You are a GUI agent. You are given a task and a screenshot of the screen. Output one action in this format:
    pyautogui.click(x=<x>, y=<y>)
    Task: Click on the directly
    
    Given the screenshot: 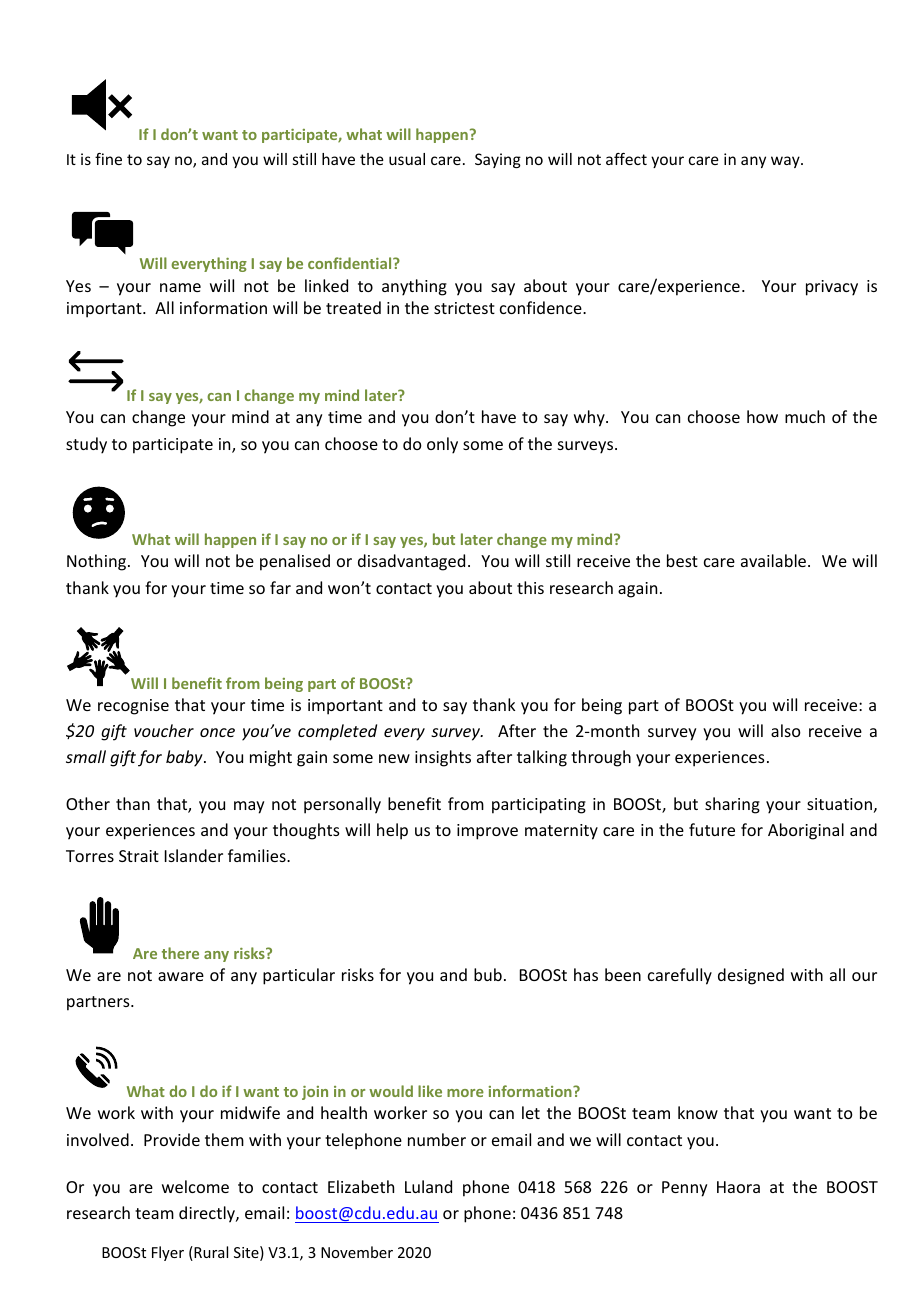 What is the action you would take?
    pyautogui.click(x=208, y=1214)
